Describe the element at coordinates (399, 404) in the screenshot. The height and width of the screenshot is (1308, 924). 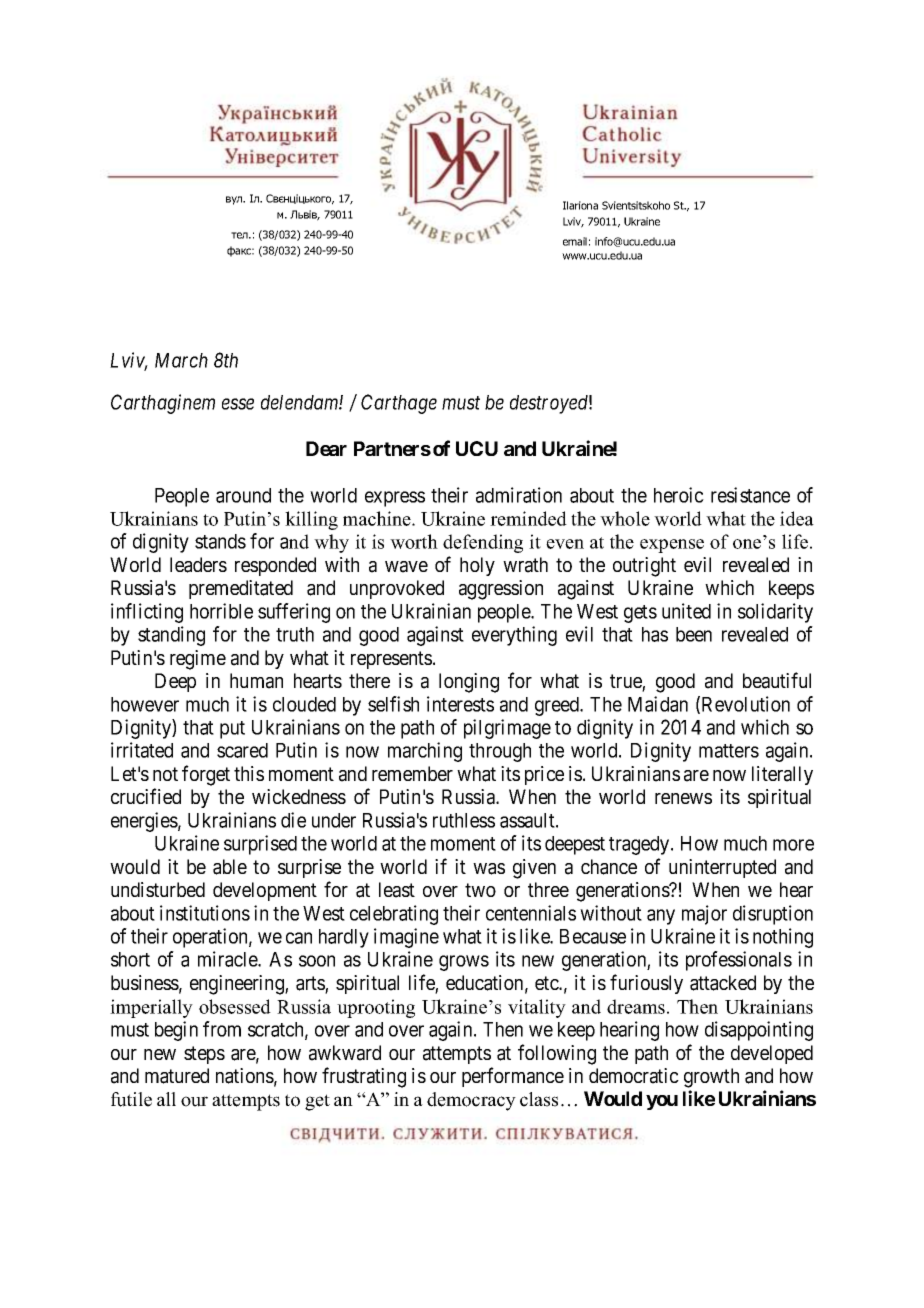
I see `Carthage` at that location.
